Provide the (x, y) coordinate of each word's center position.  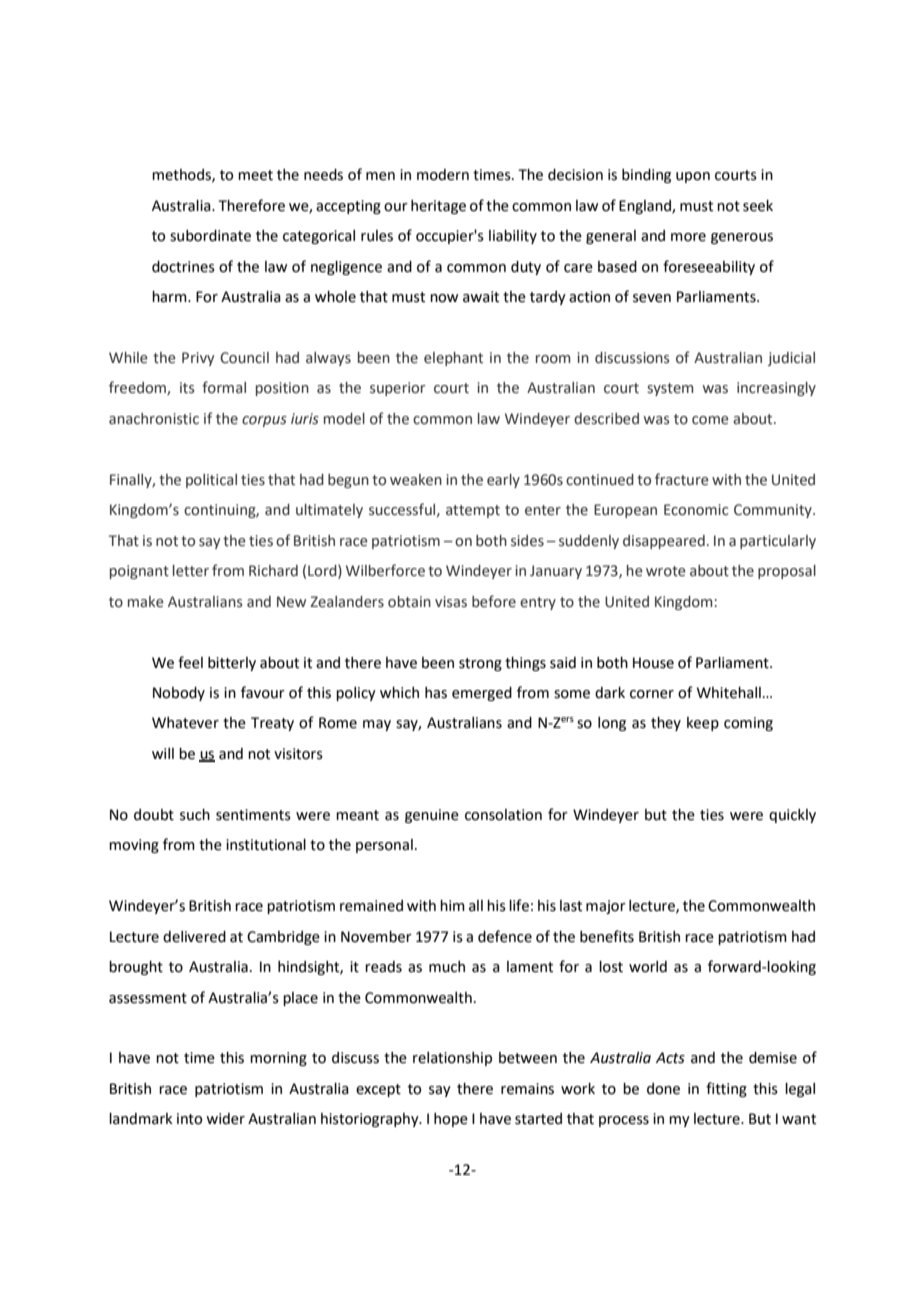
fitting (726, 1089)
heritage (438, 207)
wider (225, 1119)
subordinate (210, 236)
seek (758, 206)
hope (451, 1120)
